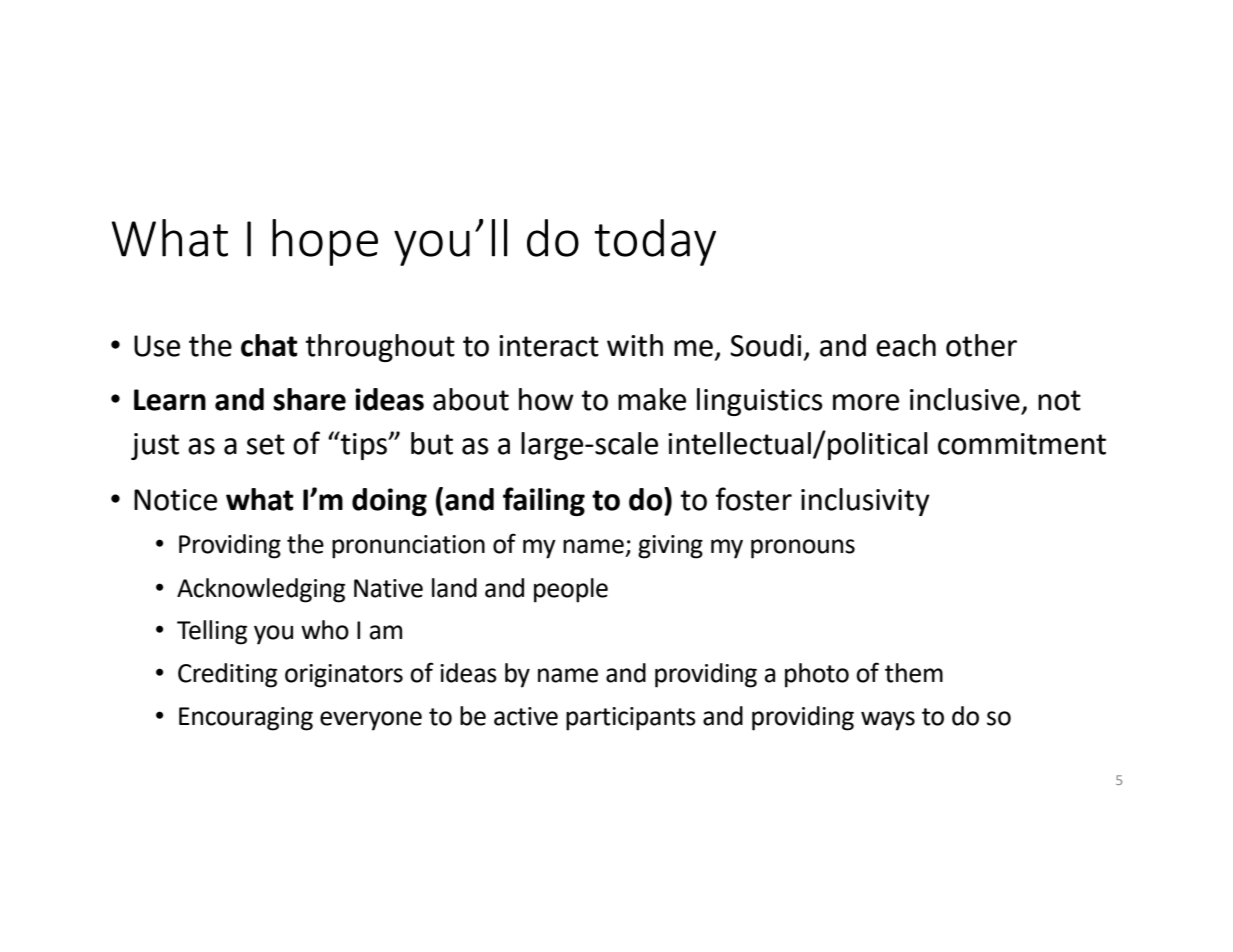 The width and height of the screenshot is (1233, 952). What do you see at coordinates (546, 399) in the screenshot?
I see `how` at bounding box center [546, 399].
